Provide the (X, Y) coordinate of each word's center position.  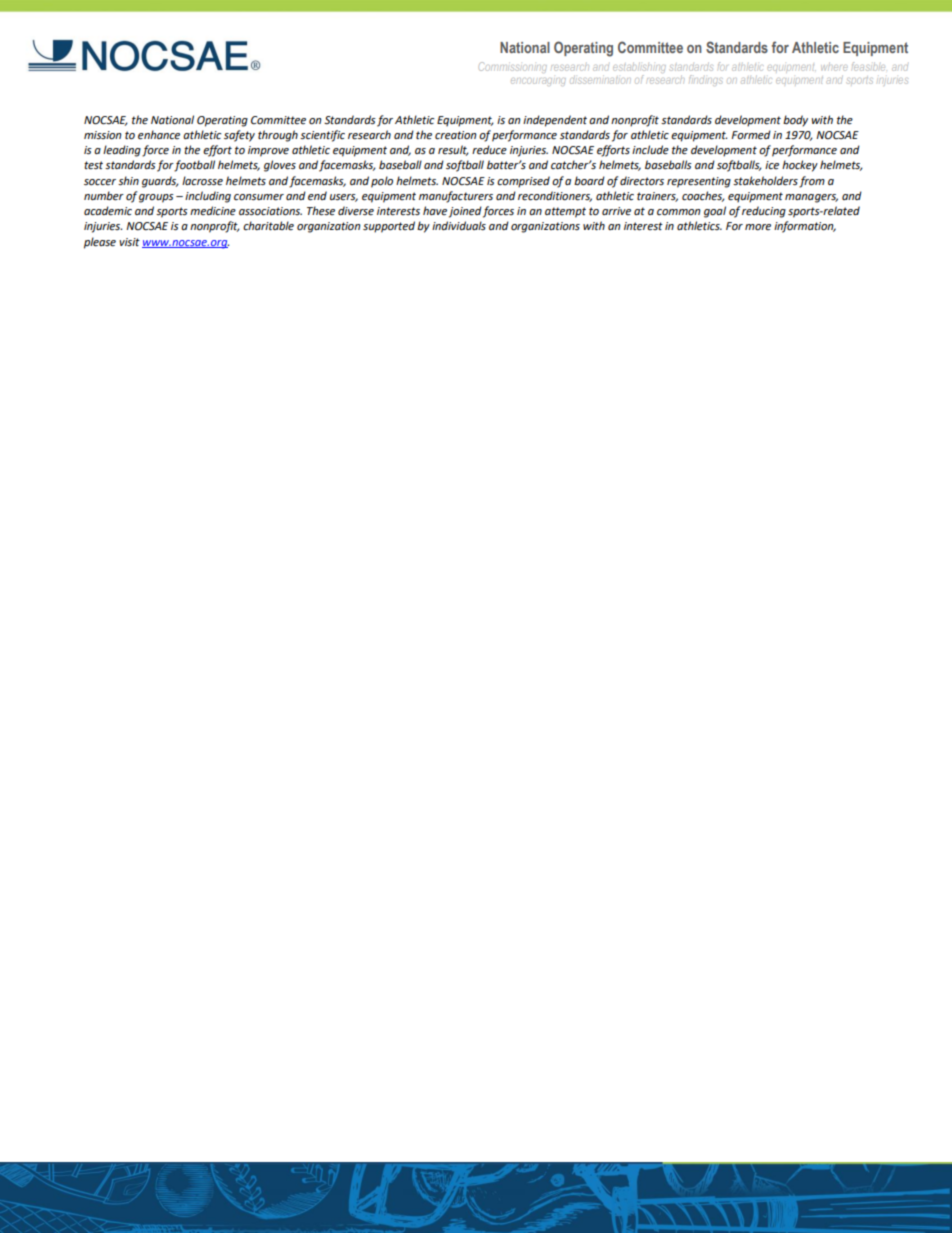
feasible (868, 66)
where (834, 68)
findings (706, 80)
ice (772, 165)
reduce (489, 150)
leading (122, 151)
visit (129, 242)
